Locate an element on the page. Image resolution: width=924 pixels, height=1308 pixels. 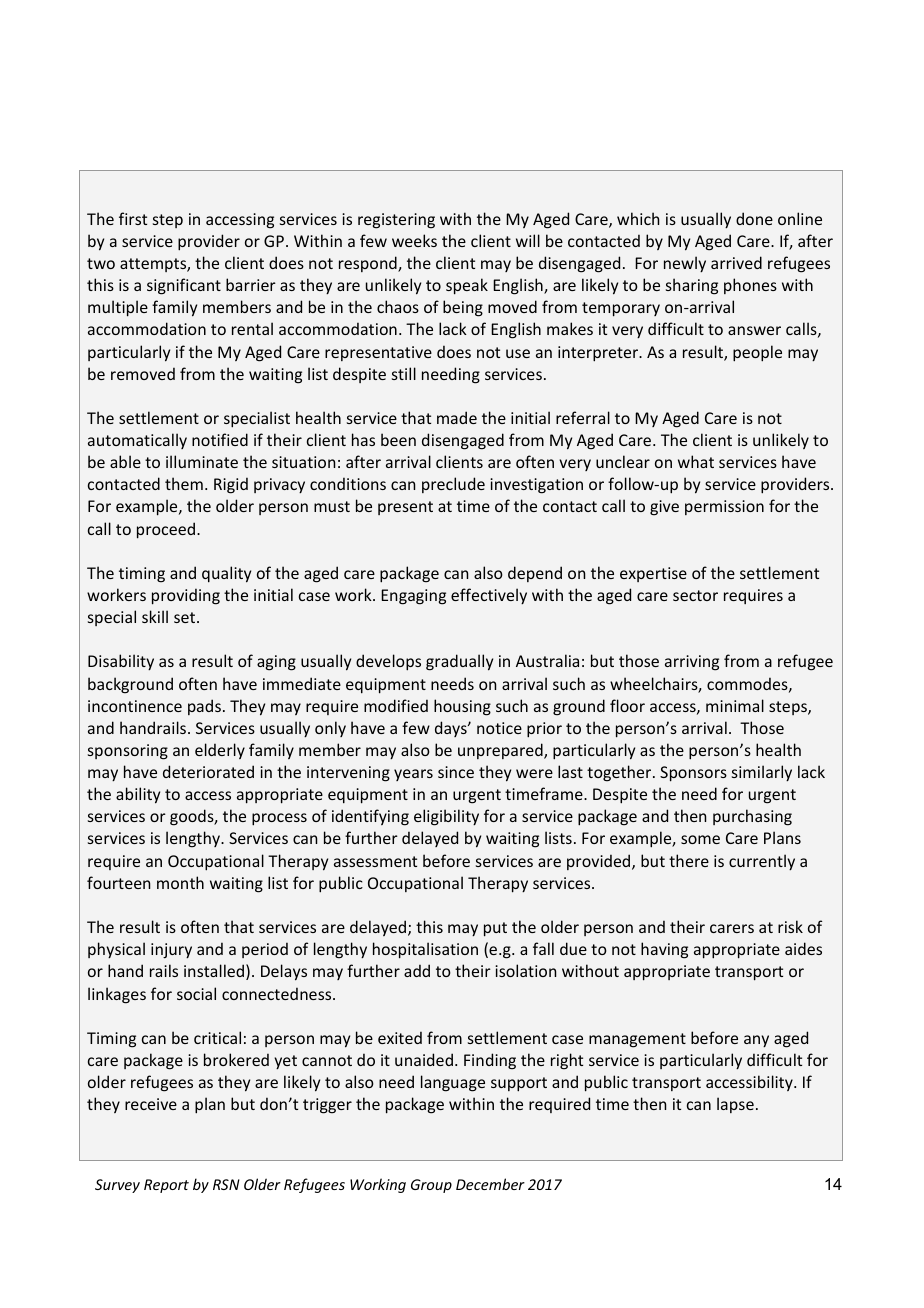
housing is located at coordinates (462, 707).
